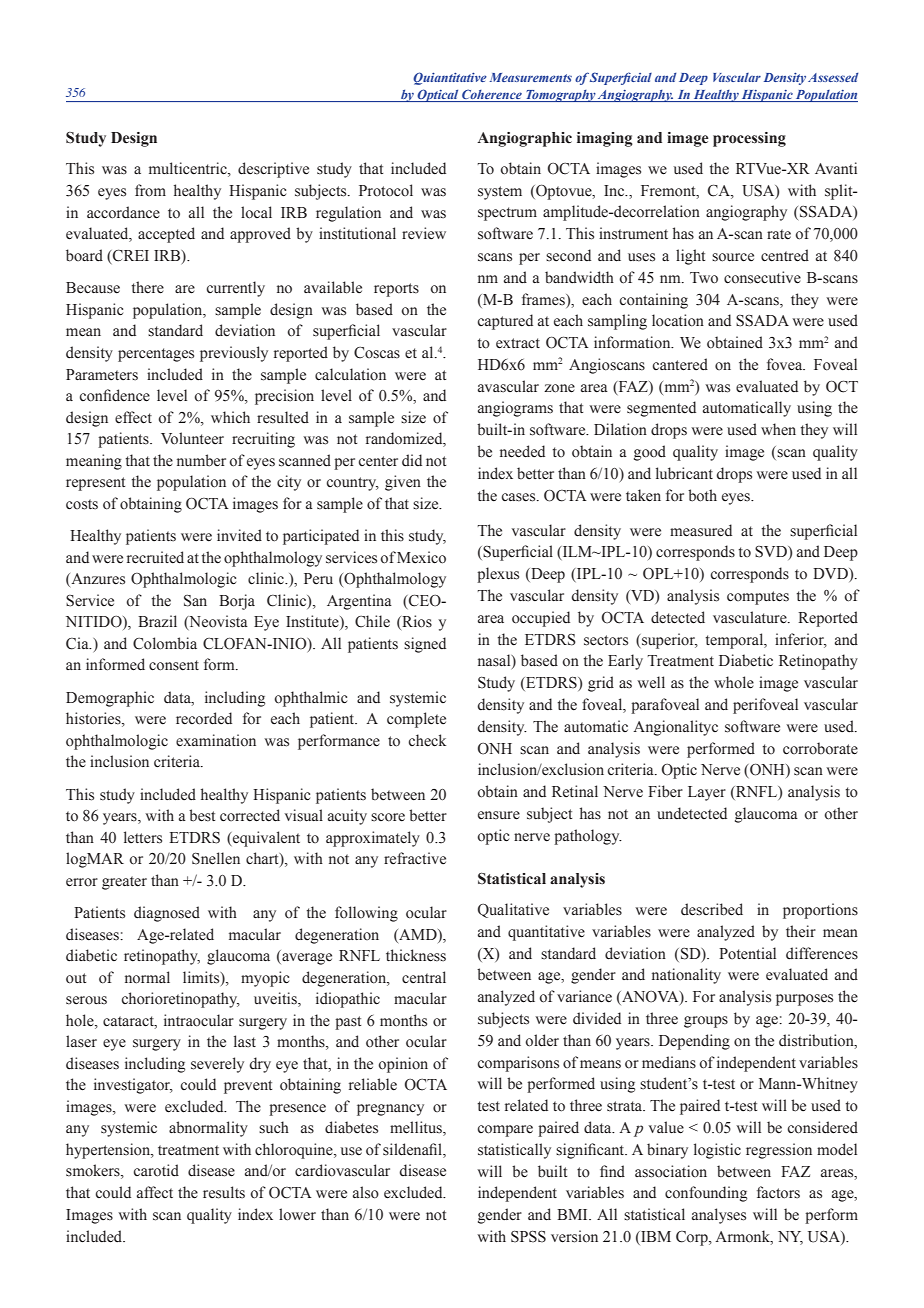 The image size is (924, 1308). What do you see at coordinates (155, 1192) in the document?
I see `affect` at bounding box center [155, 1192].
